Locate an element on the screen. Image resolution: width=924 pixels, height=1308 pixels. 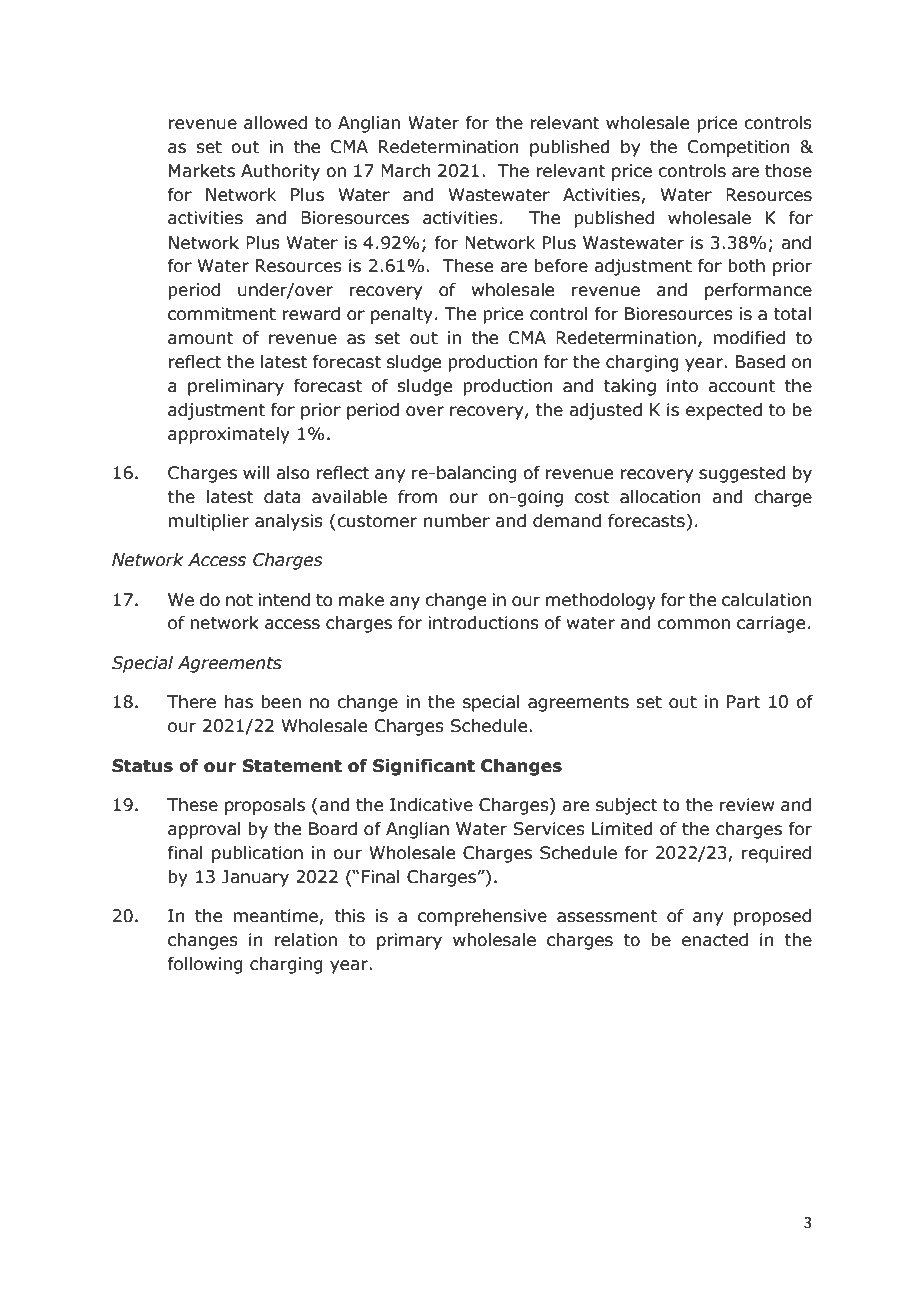
penalty is located at coordinates (402, 315).
